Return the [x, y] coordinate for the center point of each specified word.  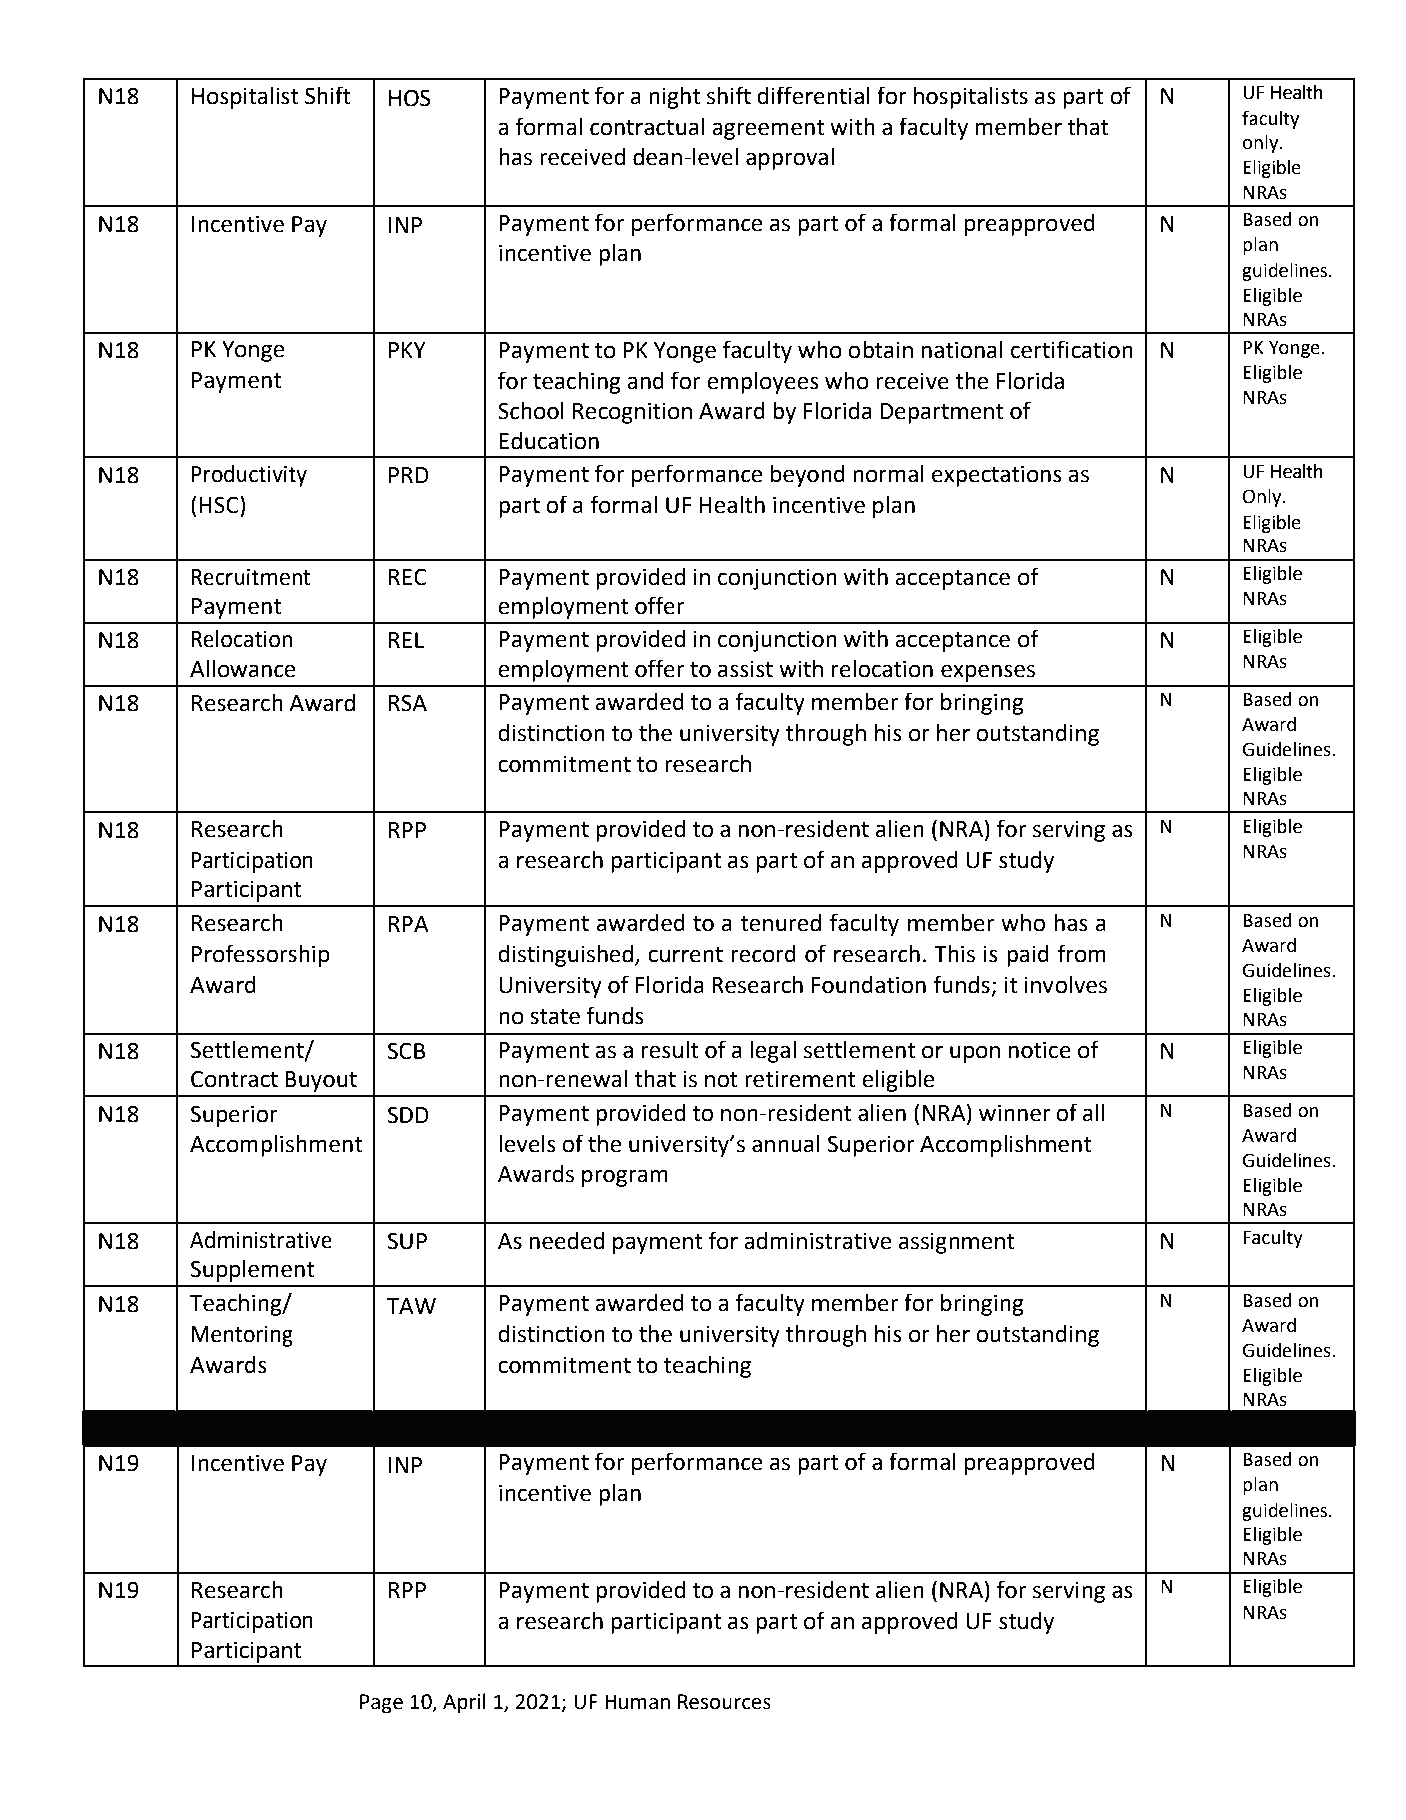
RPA [409, 924]
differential [813, 95]
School [531, 411]
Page [381, 1704]
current [685, 955]
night [674, 98]
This [954, 954]
